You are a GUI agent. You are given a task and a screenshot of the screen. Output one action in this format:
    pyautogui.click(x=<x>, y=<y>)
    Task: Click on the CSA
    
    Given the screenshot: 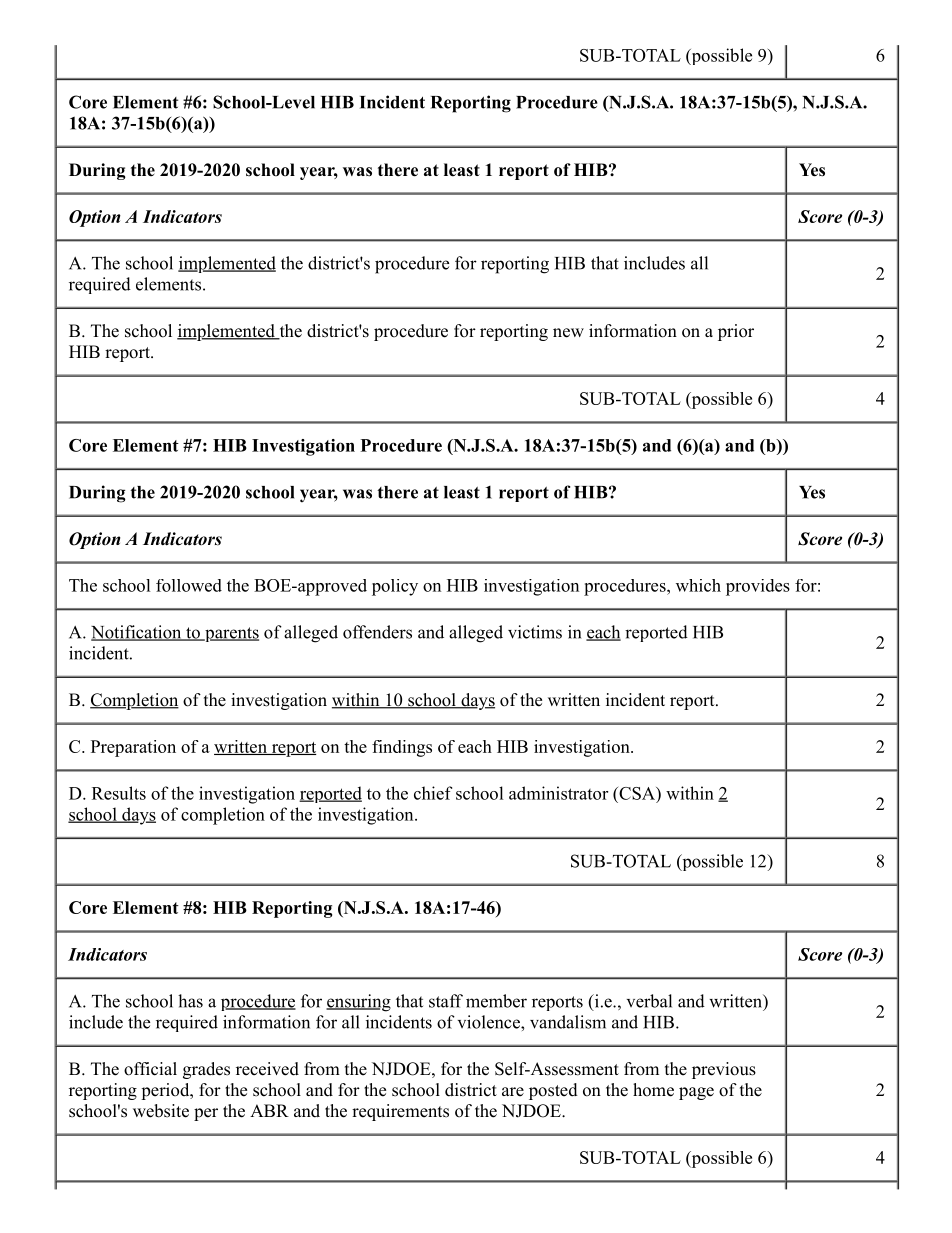 What is the action you would take?
    pyautogui.click(x=637, y=793)
